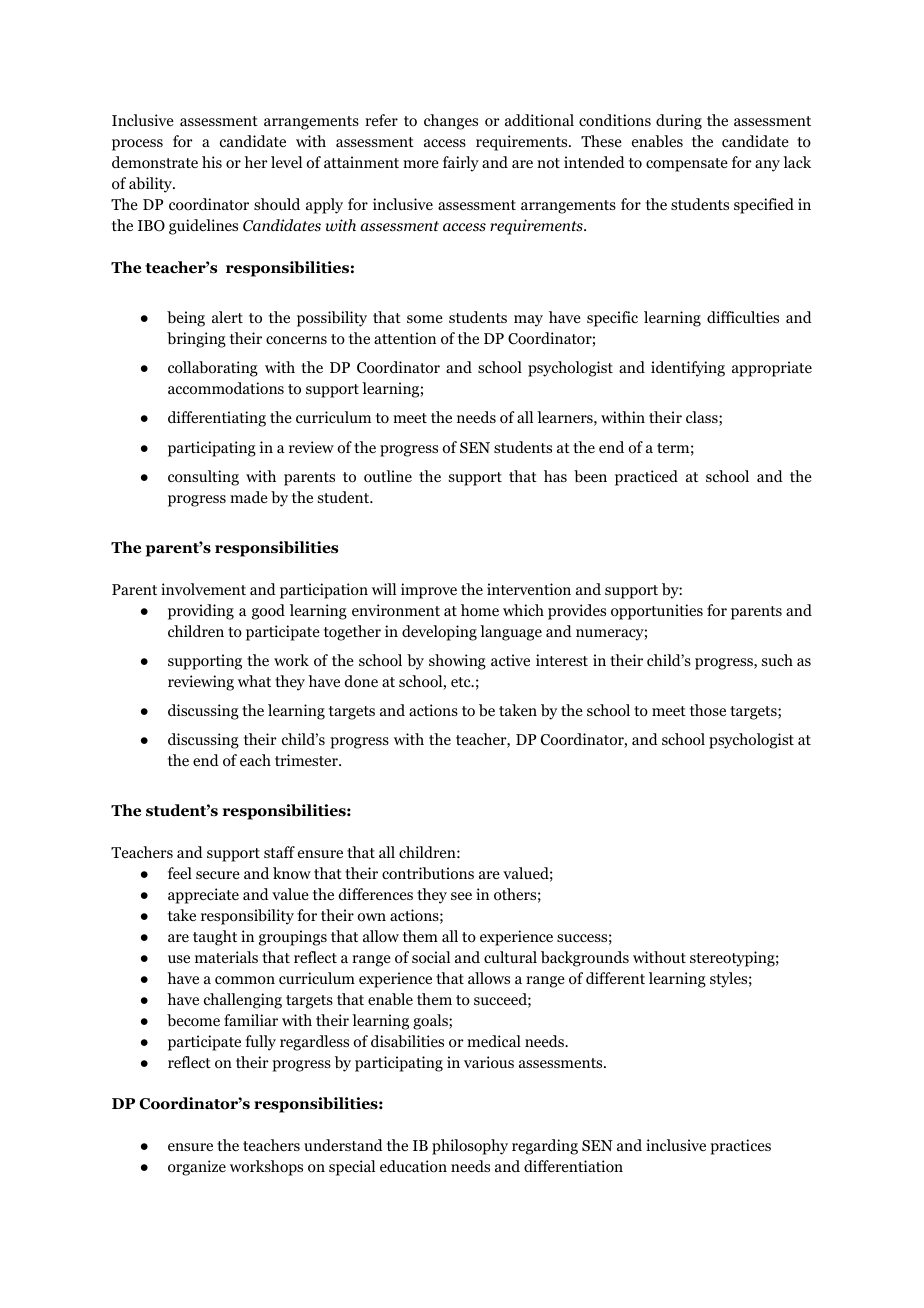 The height and width of the screenshot is (1308, 924). I want to click on compensate, so click(687, 165).
